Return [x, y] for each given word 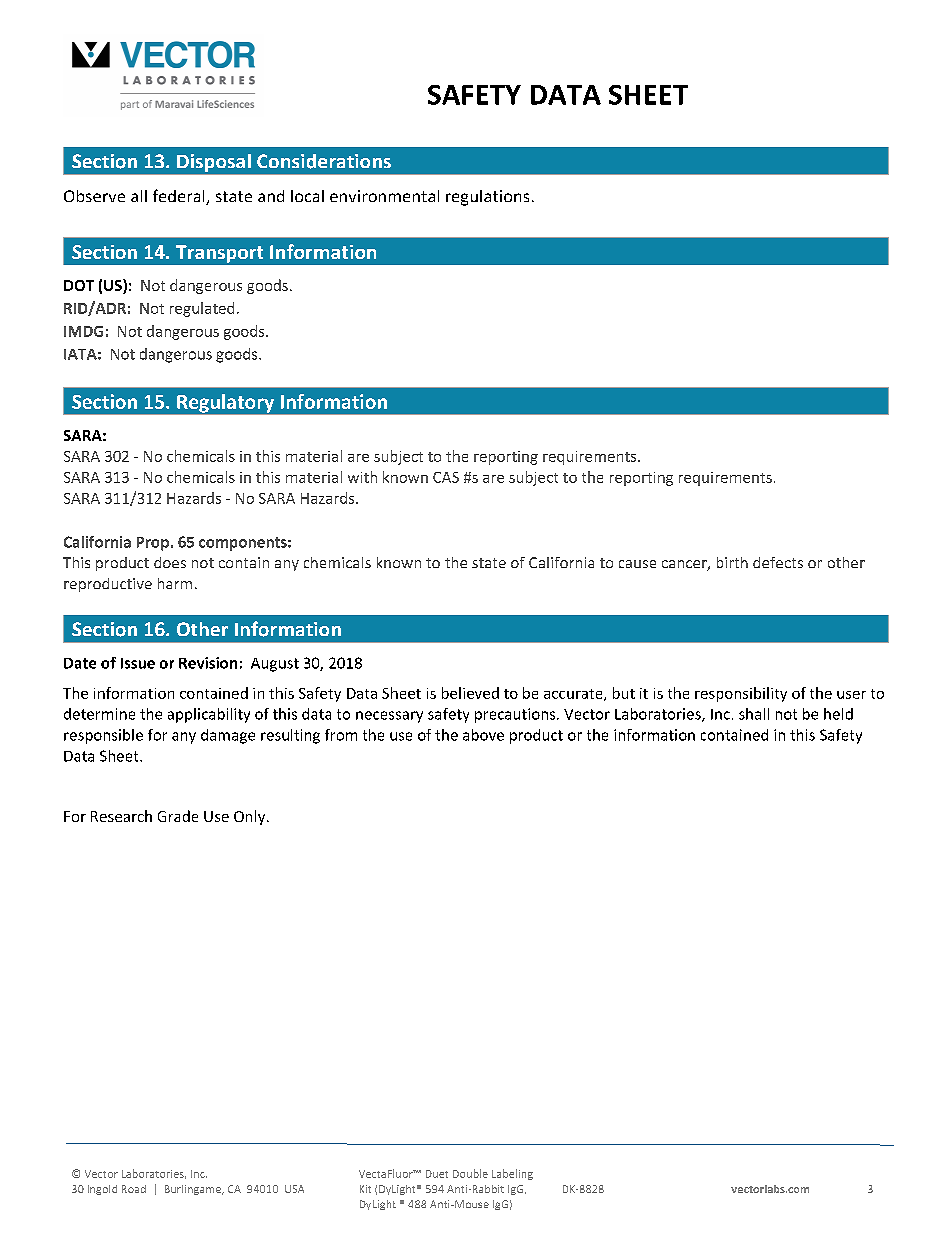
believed [470, 693]
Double [470, 1173]
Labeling [512, 1174]
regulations [487, 198]
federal [180, 197]
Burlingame [194, 1190]
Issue [138, 663]
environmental [384, 196]
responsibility [741, 694]
